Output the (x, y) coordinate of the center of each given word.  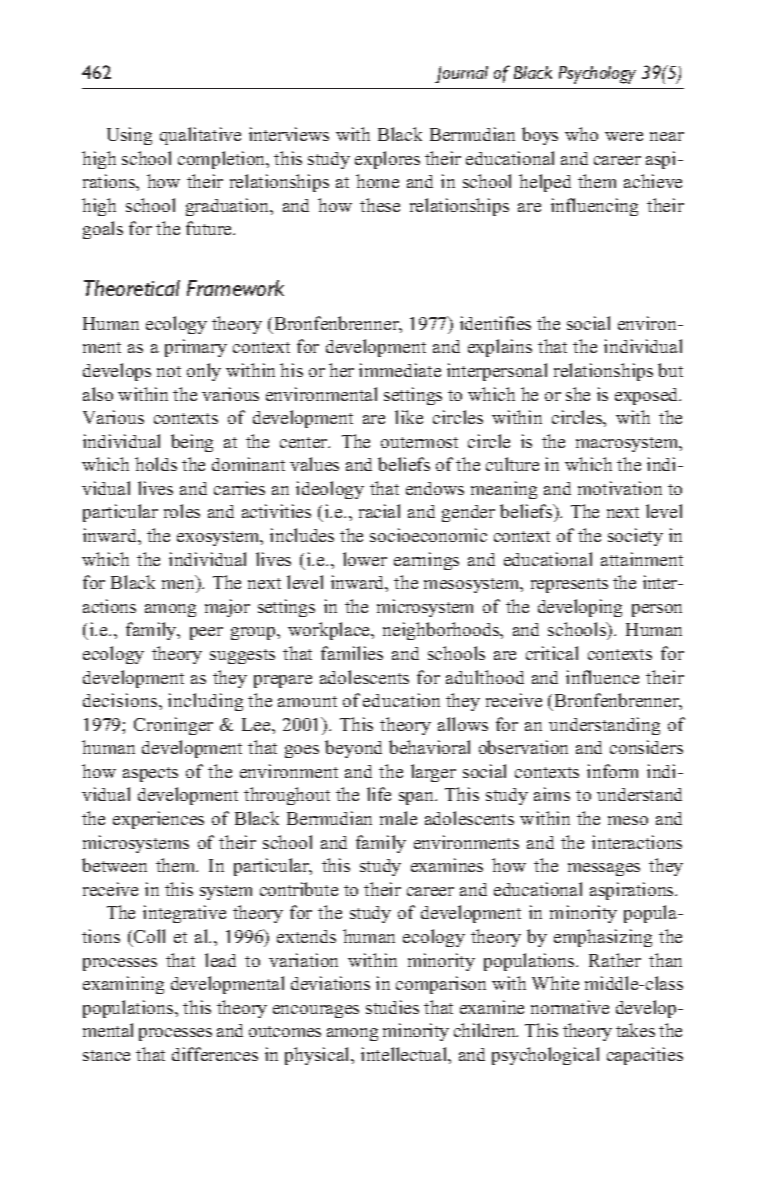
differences (215, 1054)
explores (387, 160)
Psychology (597, 75)
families (352, 653)
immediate (400, 370)
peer (206, 633)
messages (604, 869)
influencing (594, 207)
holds (156, 464)
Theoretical (132, 288)
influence (602, 677)
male (398, 818)
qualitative (200, 136)
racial (379, 511)
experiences (158, 820)
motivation (620, 488)
